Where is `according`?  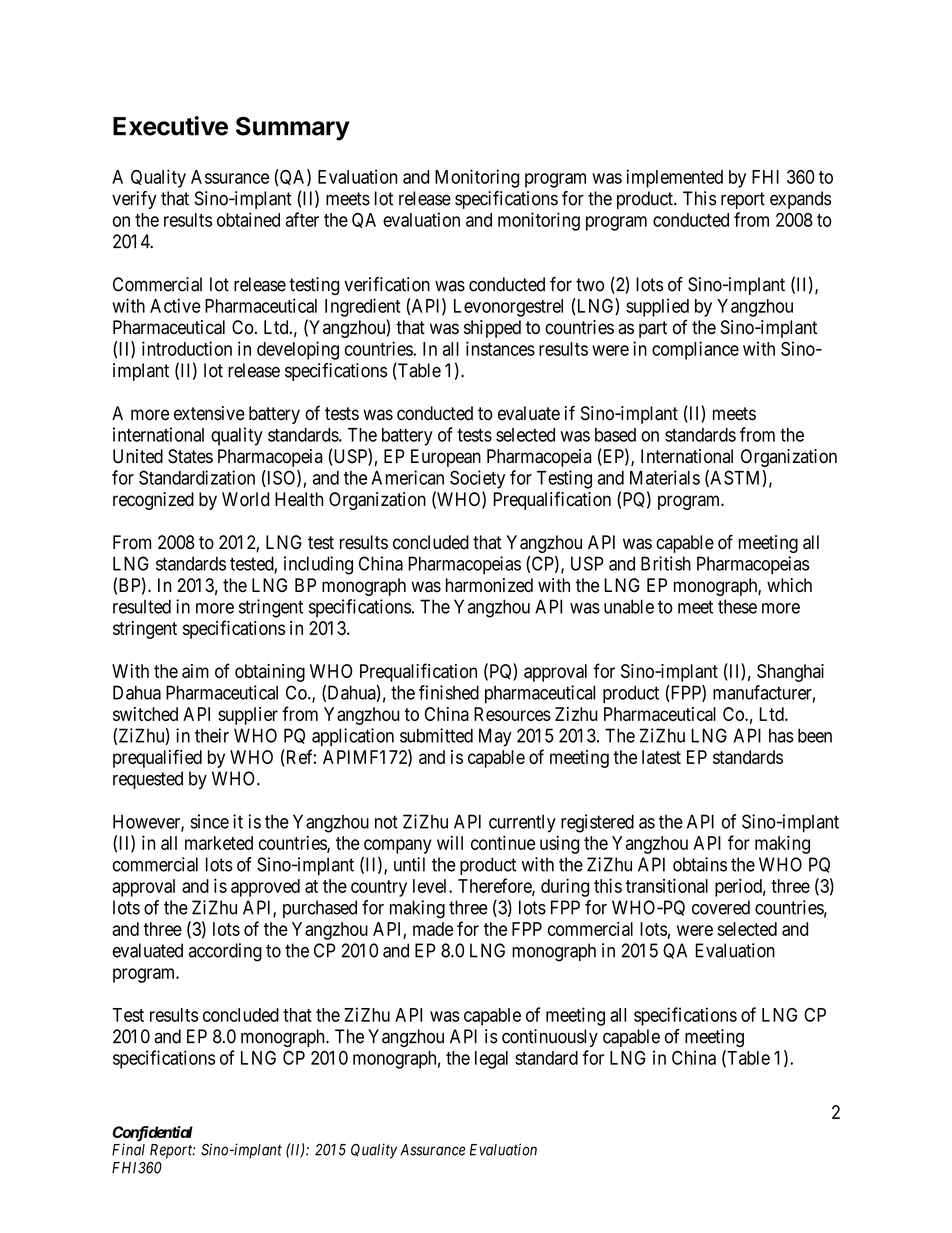
according is located at coordinates (225, 952).
